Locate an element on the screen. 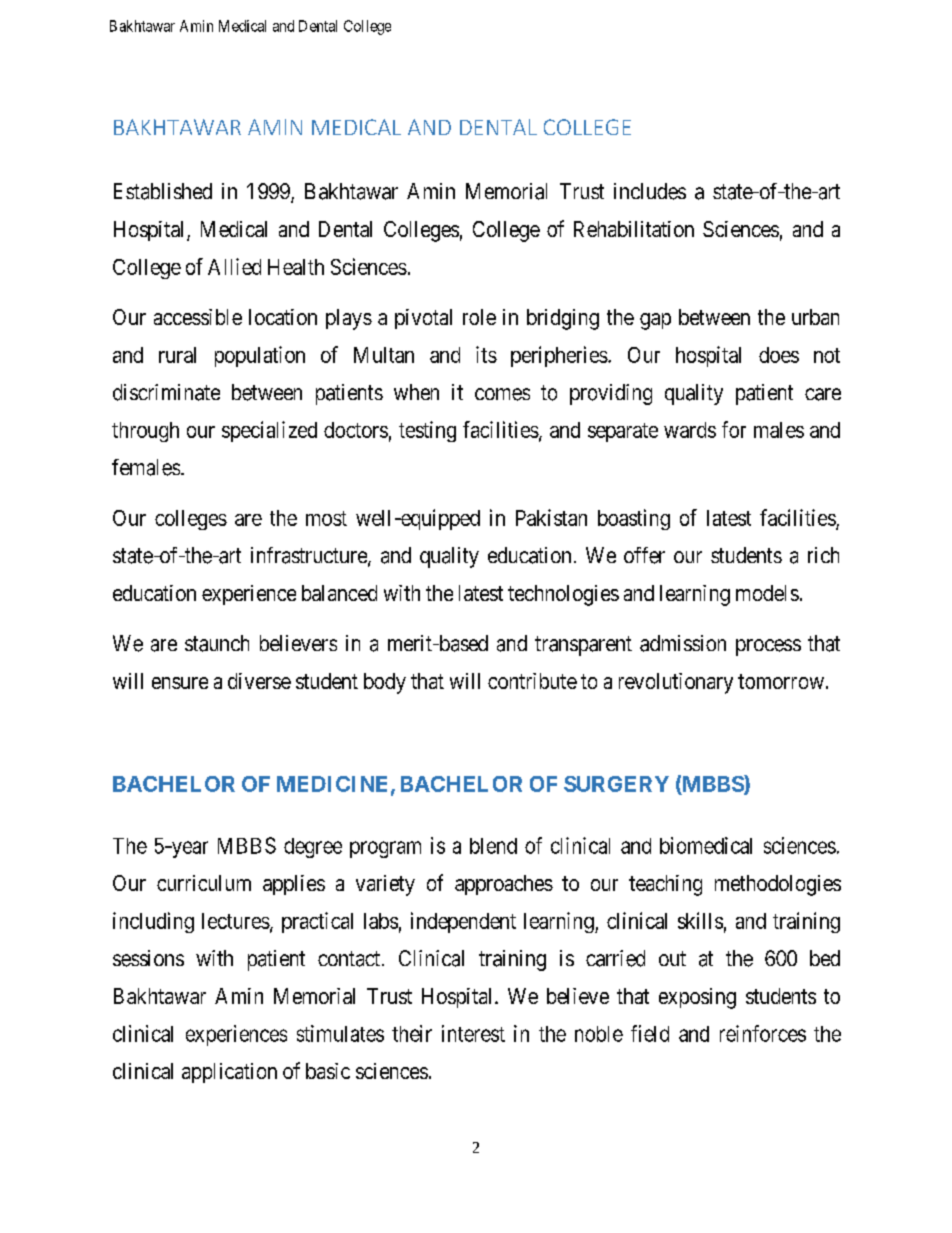 The height and width of the screenshot is (1233, 952). Rehabilitation is located at coordinates (634, 229).
